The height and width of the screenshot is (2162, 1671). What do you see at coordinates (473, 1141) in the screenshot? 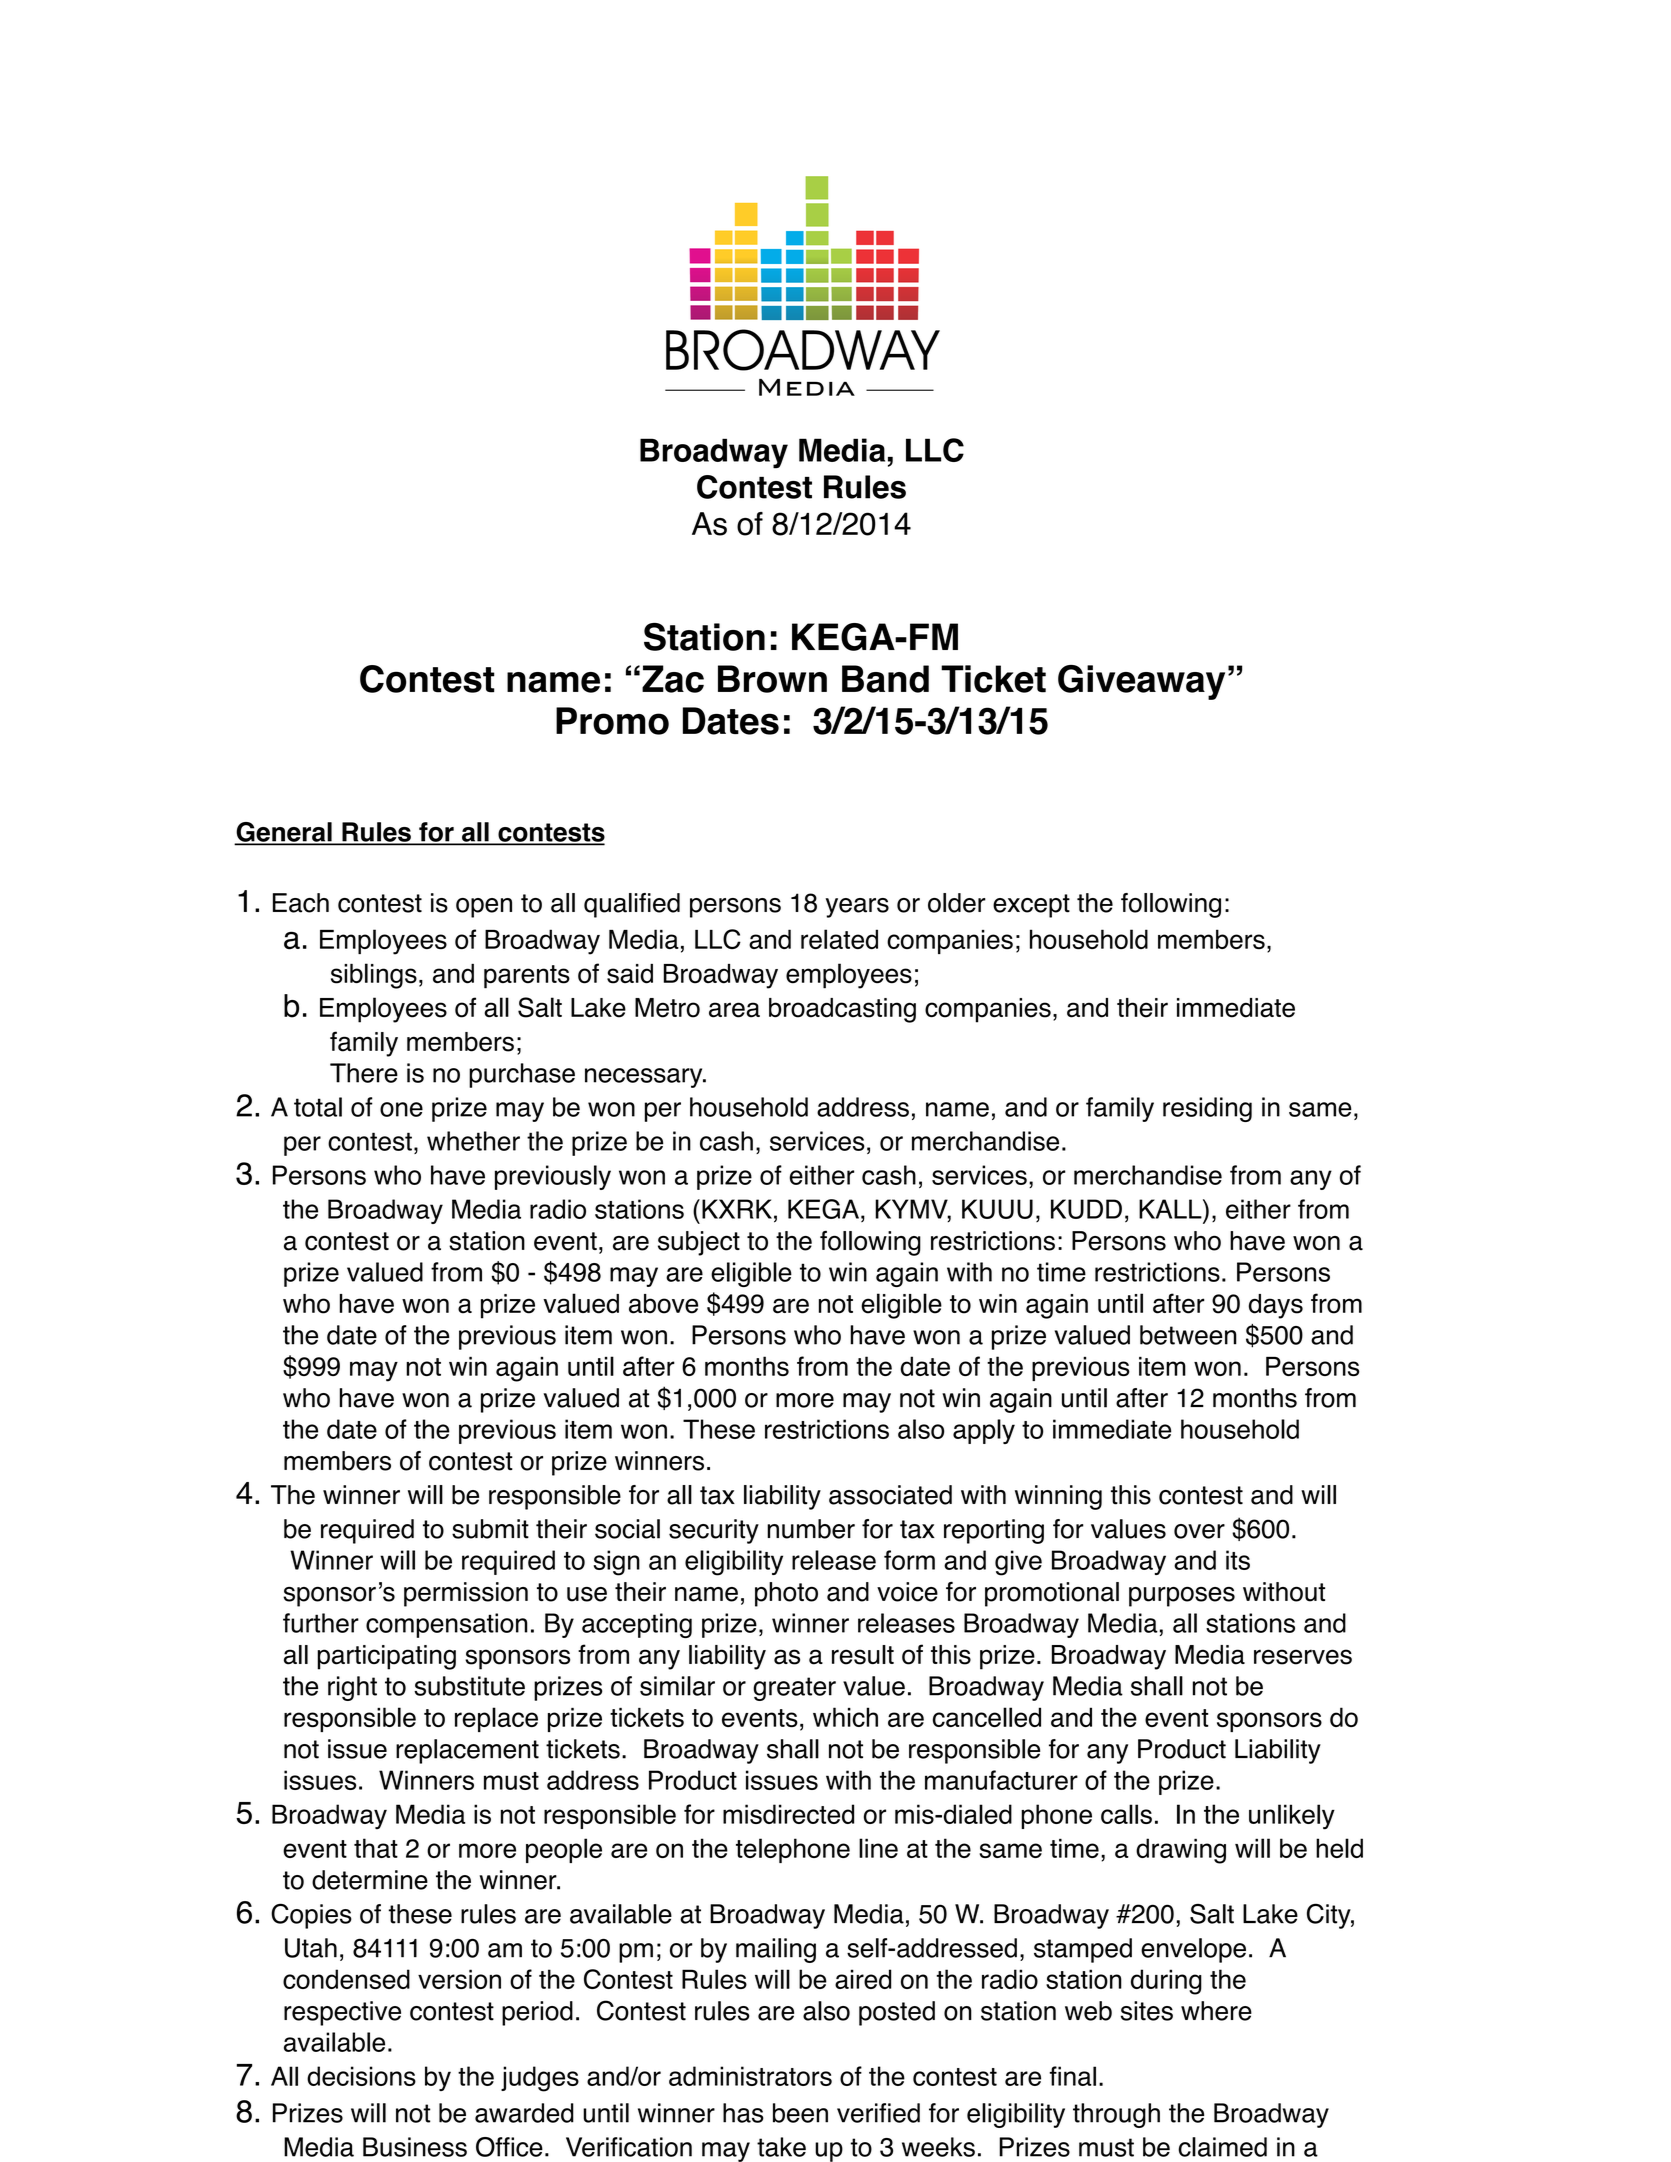
I see `whether` at bounding box center [473, 1141].
